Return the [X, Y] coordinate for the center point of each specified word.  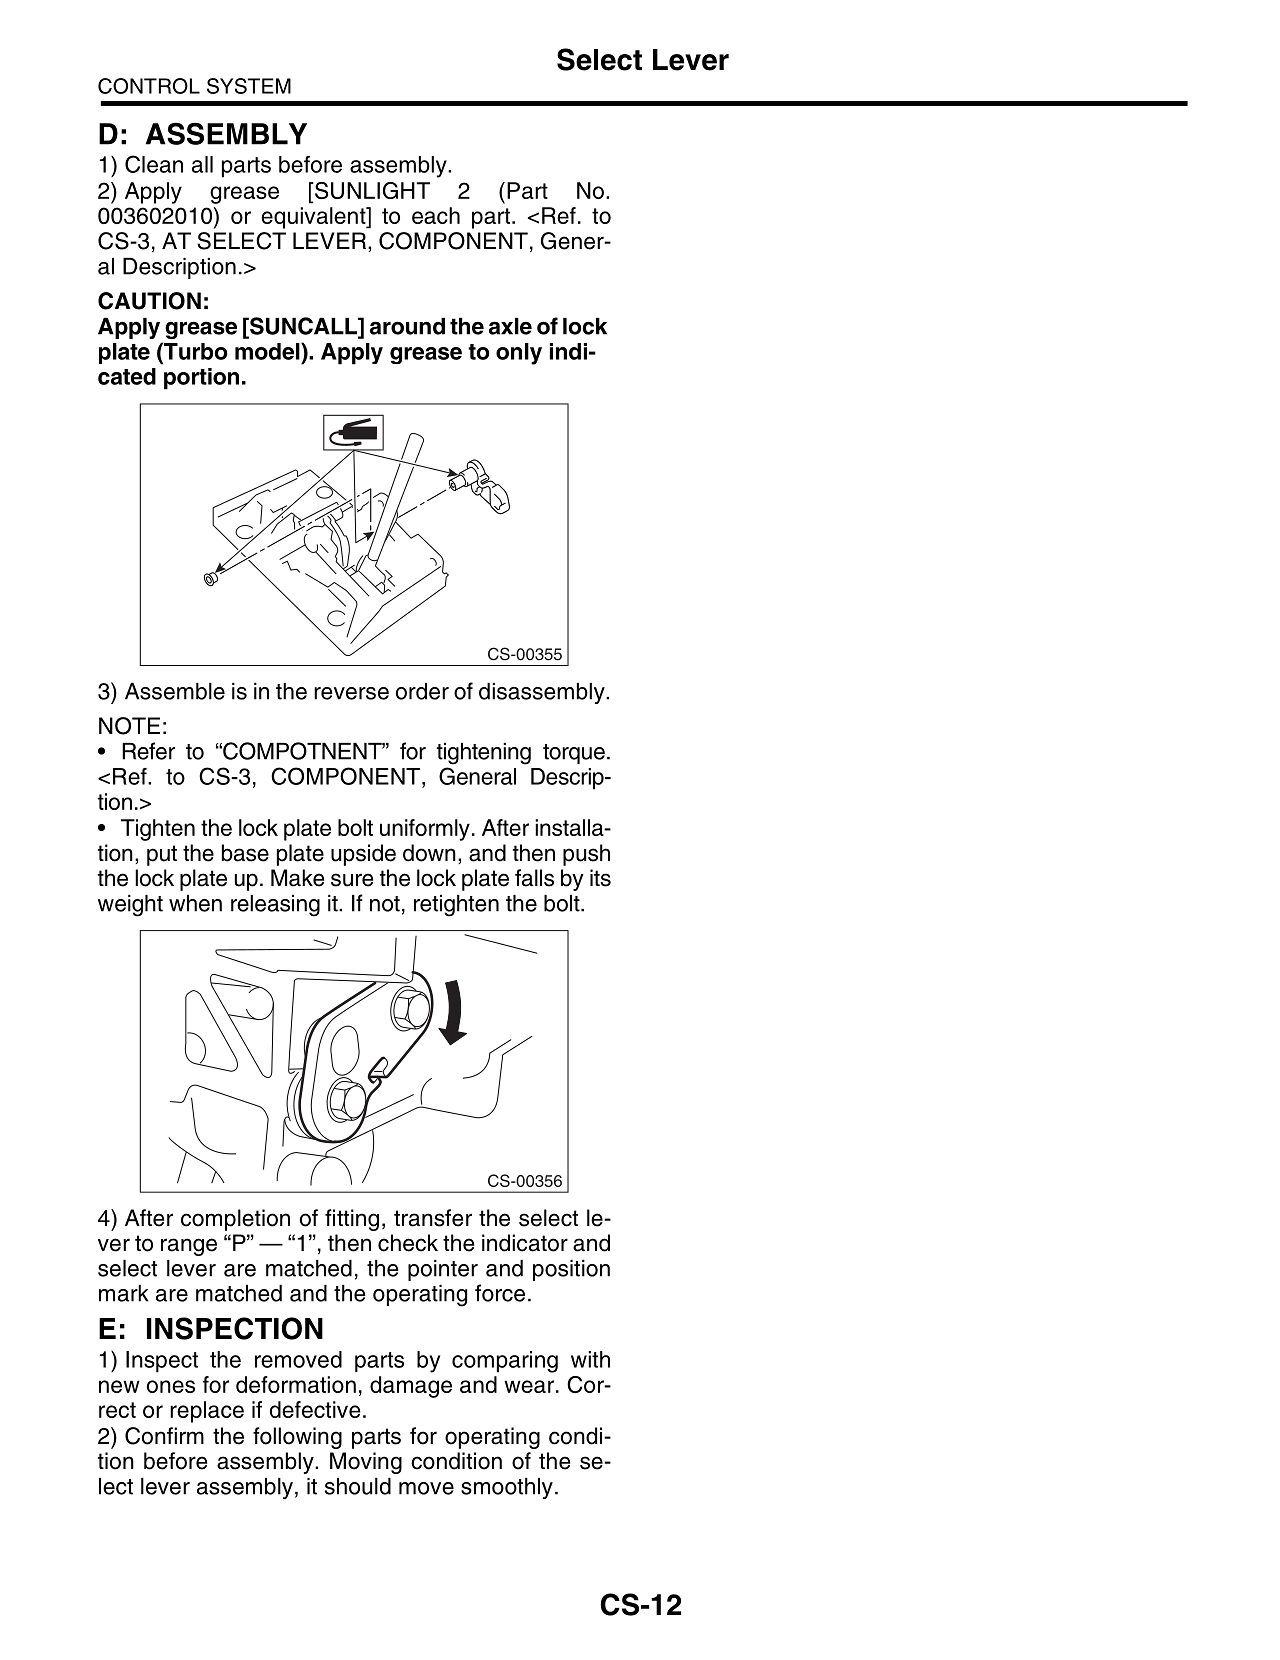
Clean [154, 164]
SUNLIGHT [372, 190]
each [436, 215]
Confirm [164, 1436]
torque [574, 754]
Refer [148, 751]
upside [363, 855]
